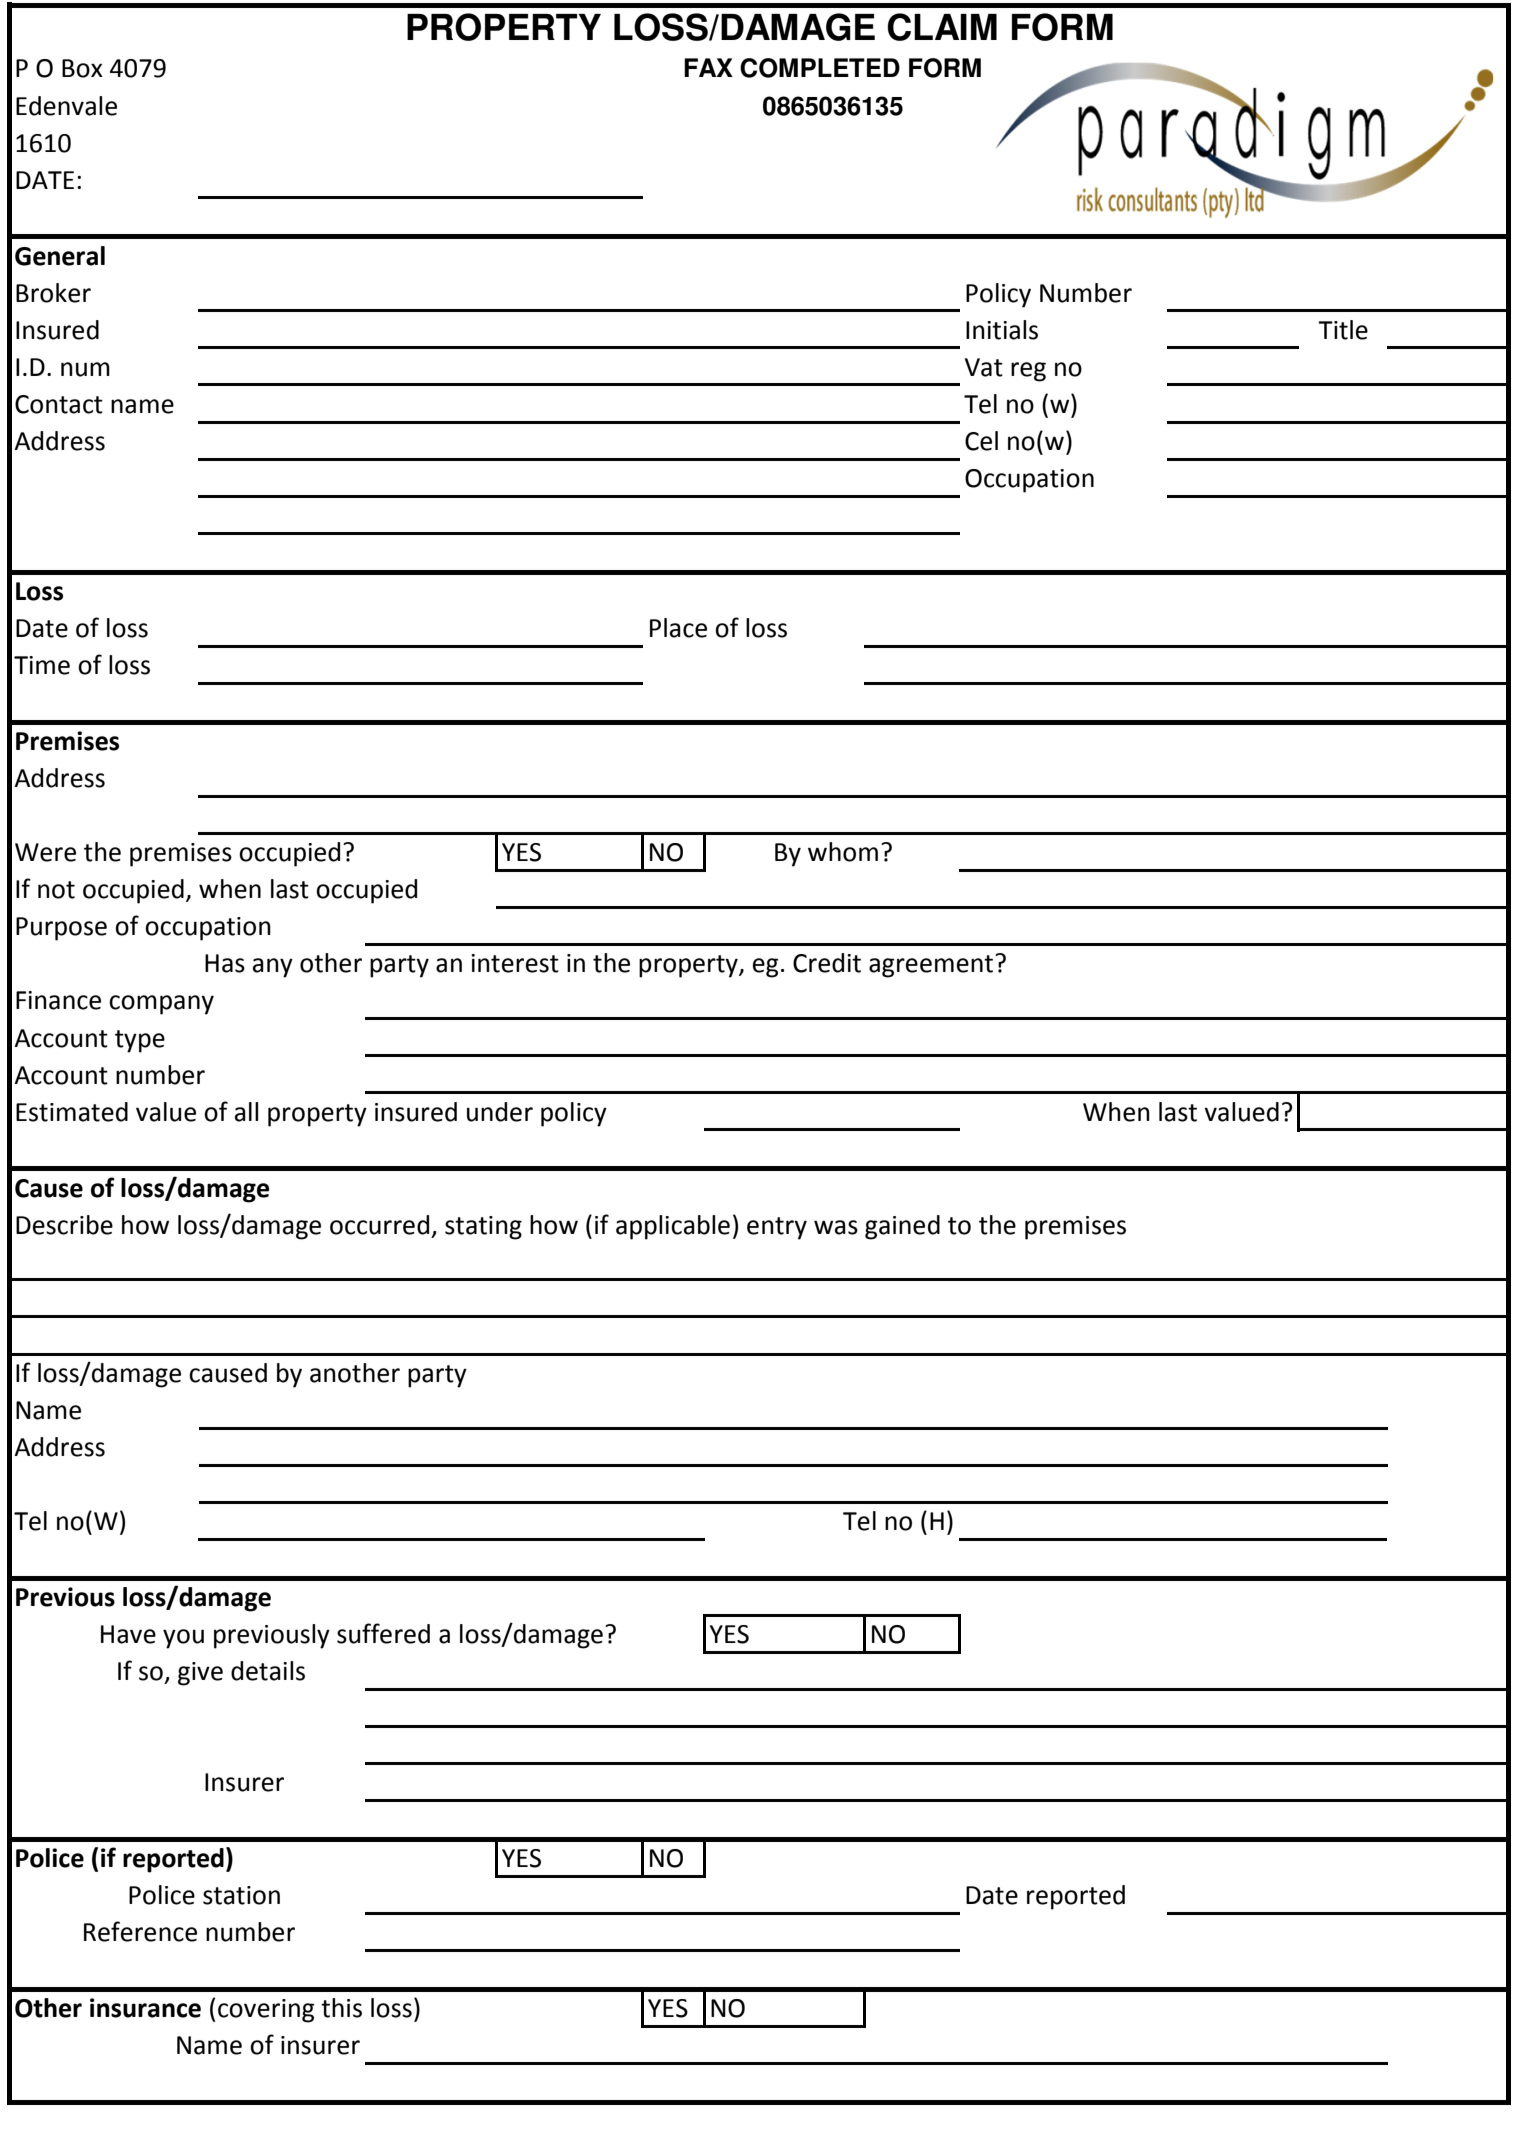 The image size is (1518, 2149). Describe the element at coordinates (708, 67) in the screenshot. I see `FAX` at that location.
